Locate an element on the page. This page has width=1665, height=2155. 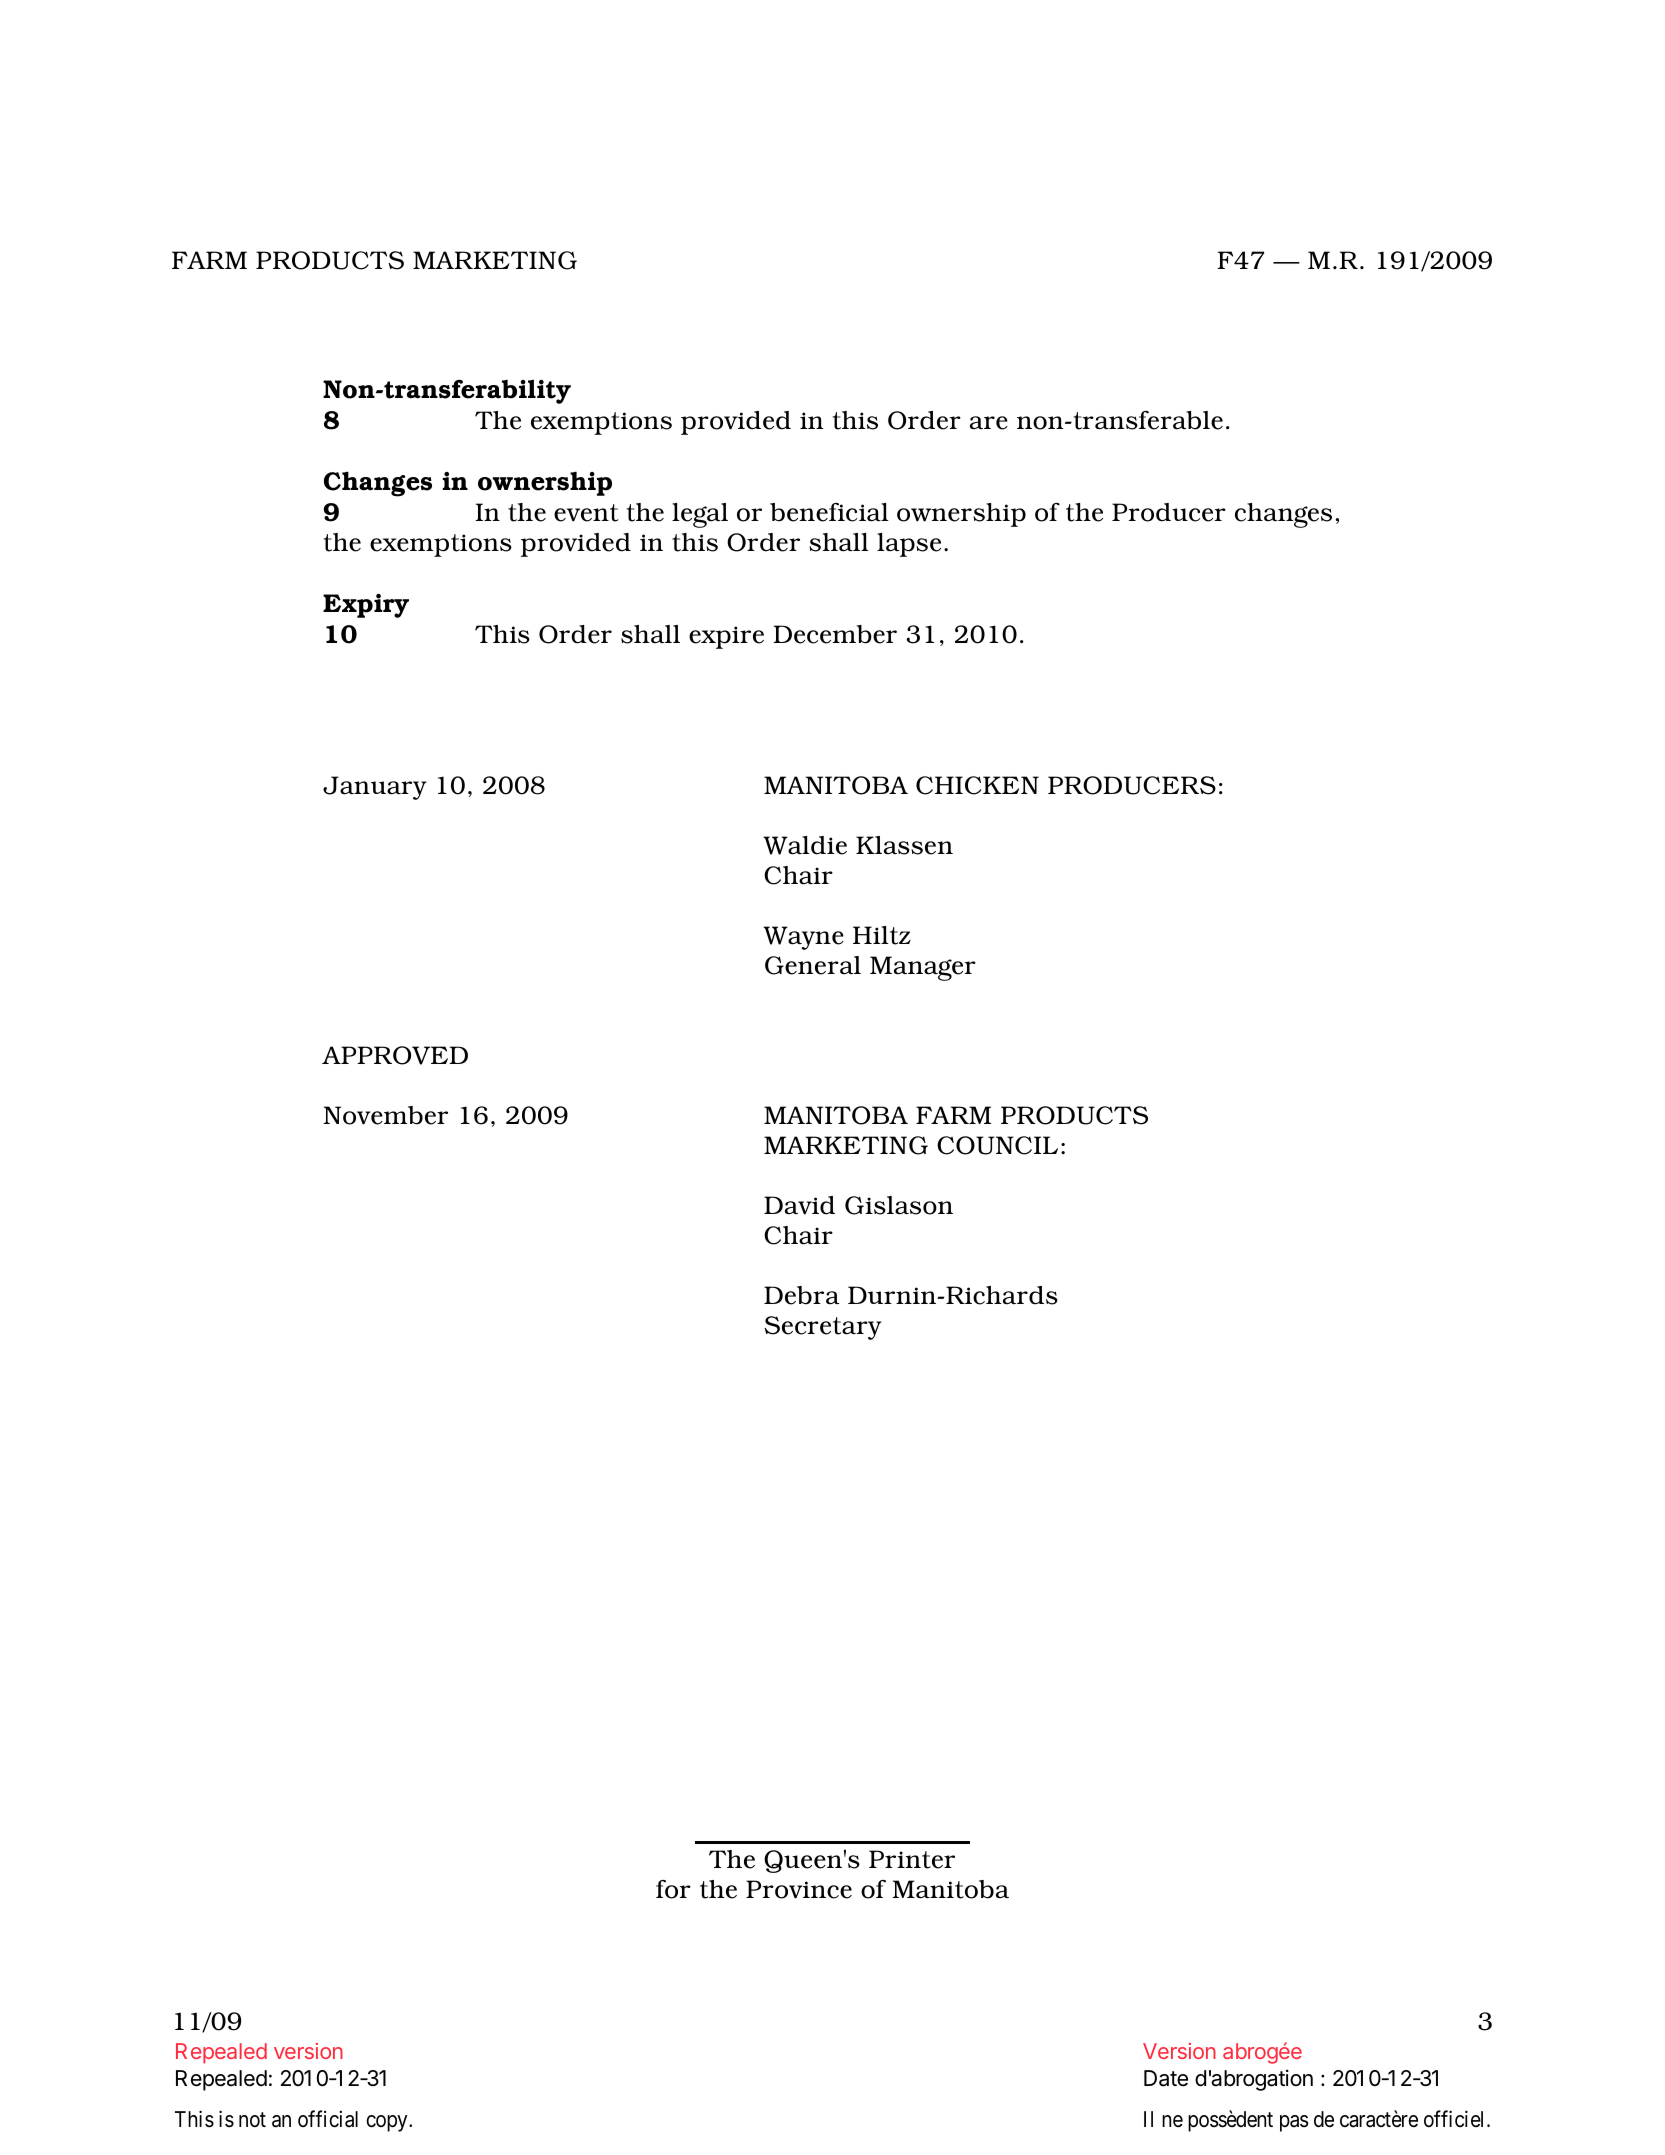
Province is located at coordinates (799, 1889).
